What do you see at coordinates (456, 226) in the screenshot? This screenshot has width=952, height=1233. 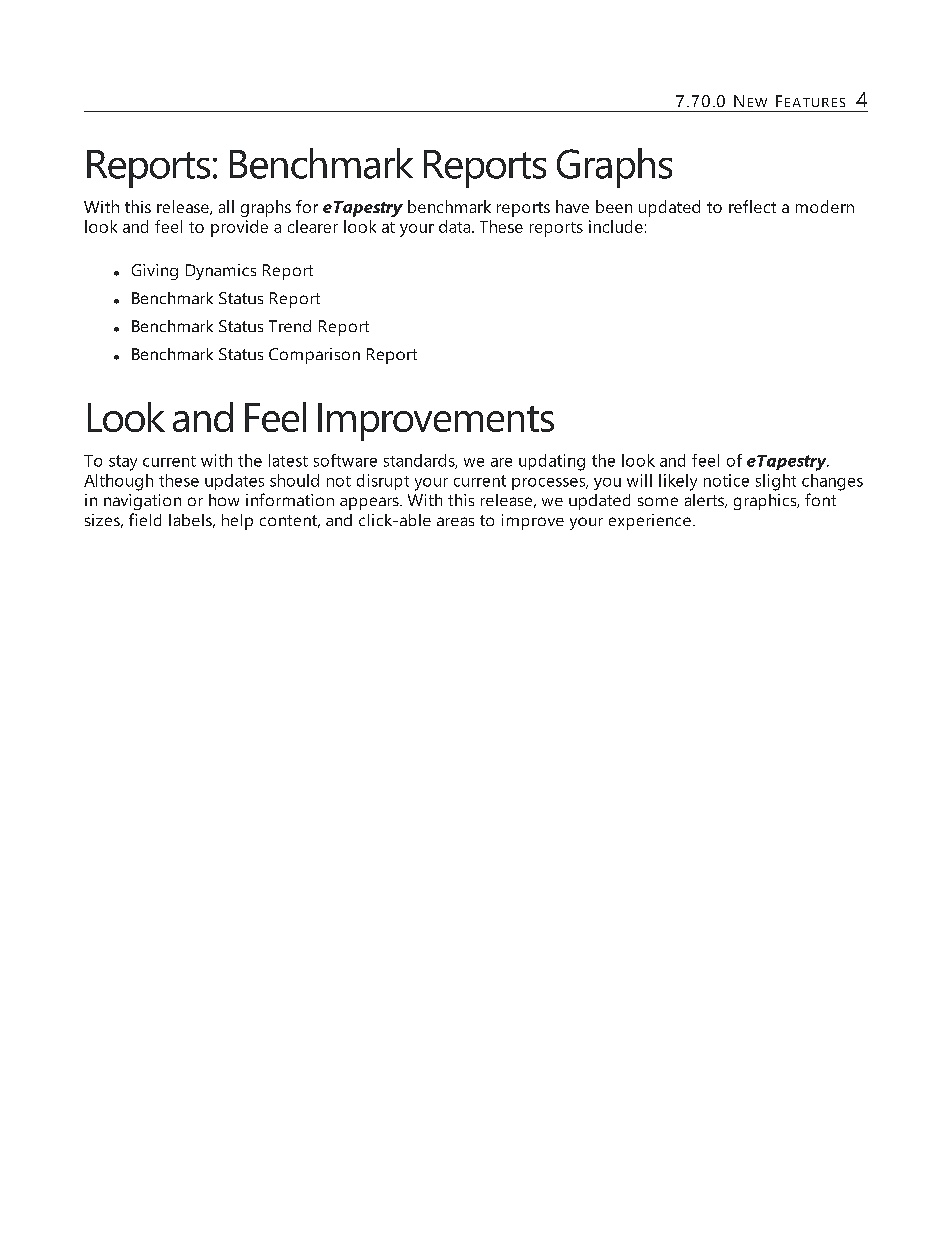 I see `data` at bounding box center [456, 226].
